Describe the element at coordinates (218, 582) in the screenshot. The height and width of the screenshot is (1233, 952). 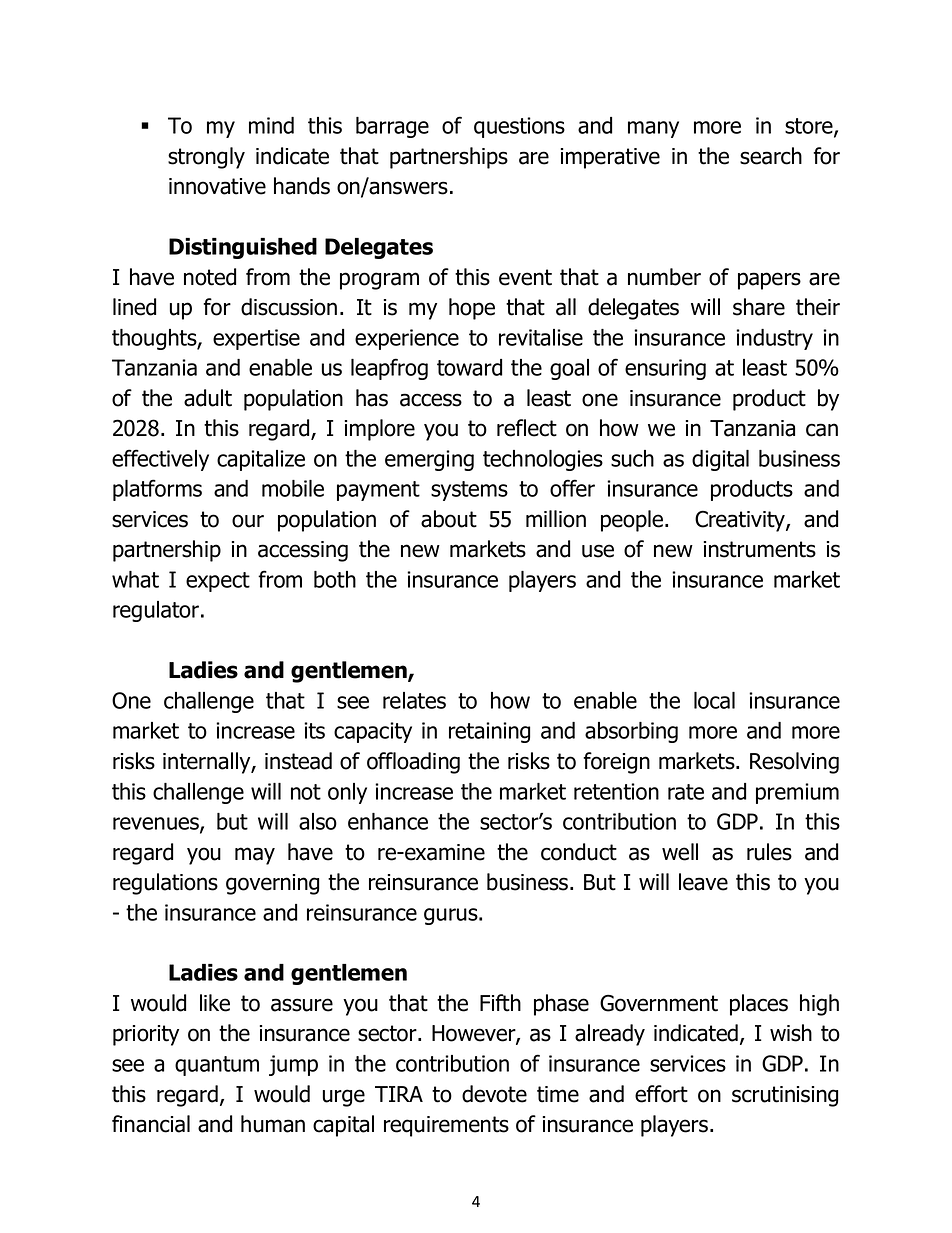
I see `expect` at that location.
